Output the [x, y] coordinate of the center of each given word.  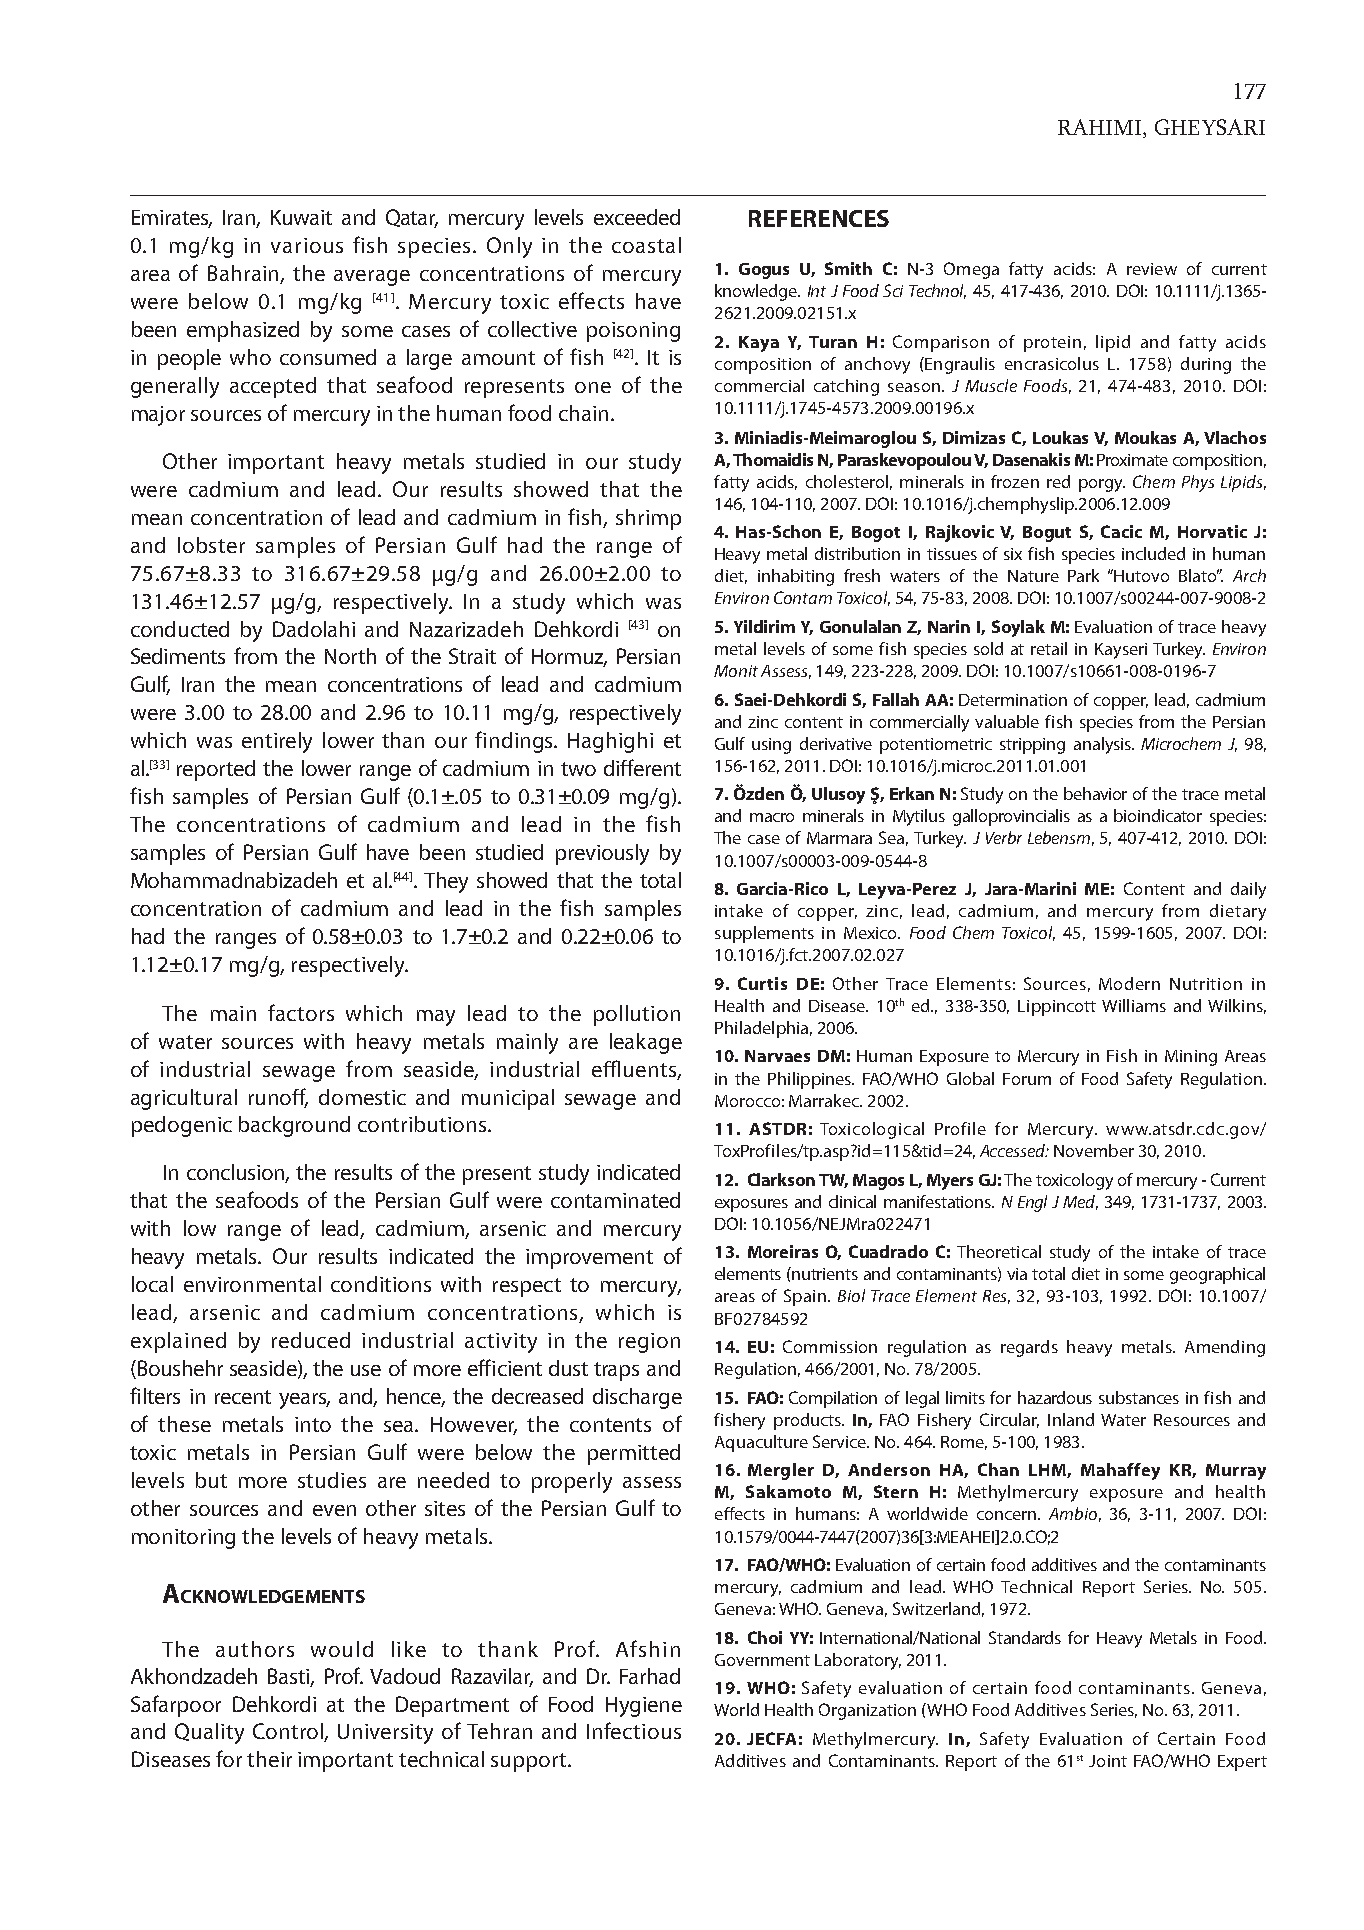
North [350, 656]
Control [289, 1732]
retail [1049, 648]
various [307, 245]
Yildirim [764, 626]
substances [1139, 1397]
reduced [311, 1340]
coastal [646, 245]
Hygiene [644, 1707]
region [649, 1343]
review [1152, 269]
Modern [1129, 983]
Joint [1108, 1761]
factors [301, 1012]
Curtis [762, 983]
